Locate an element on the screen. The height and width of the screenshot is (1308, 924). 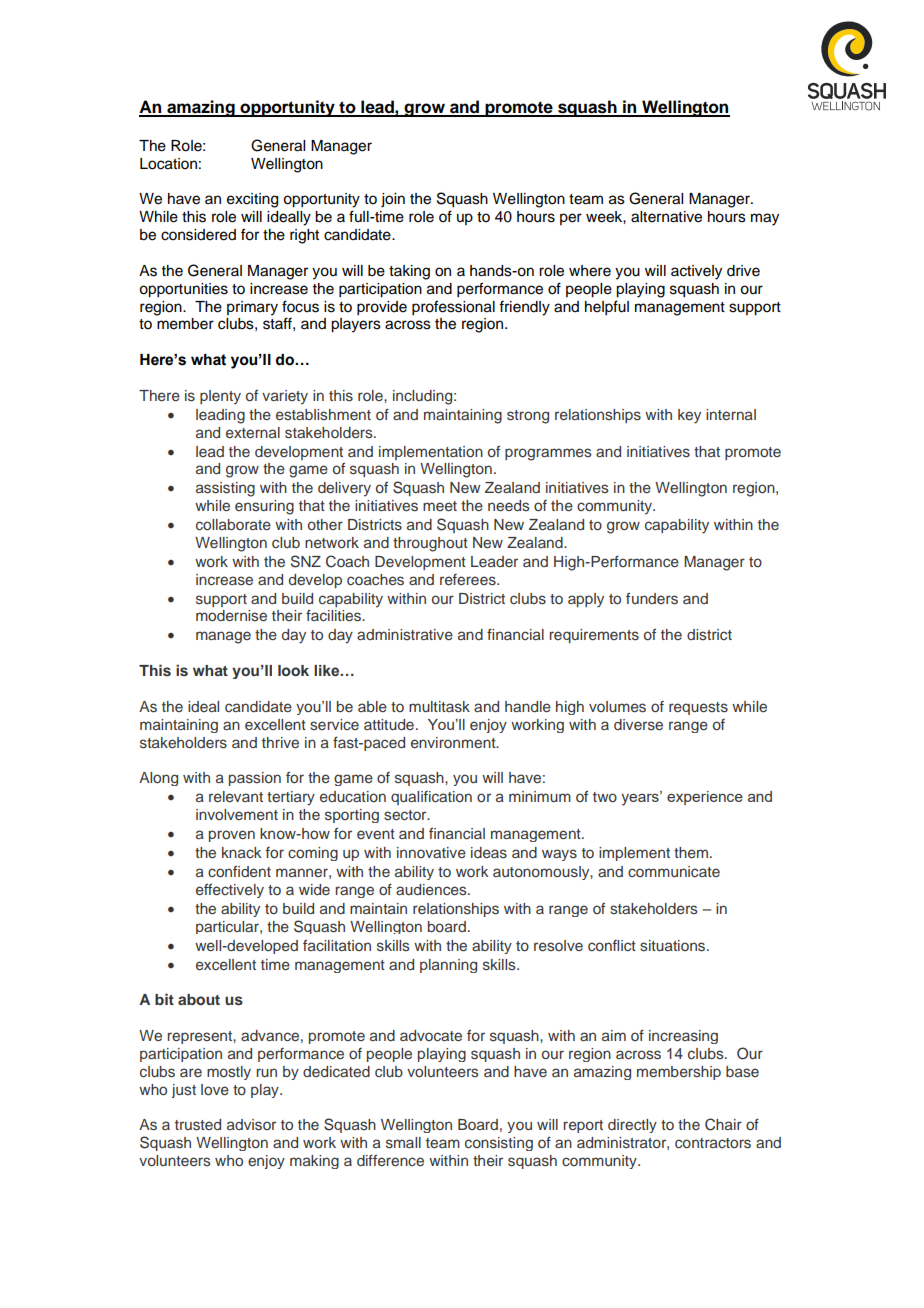
considered is located at coordinates (198, 235).
